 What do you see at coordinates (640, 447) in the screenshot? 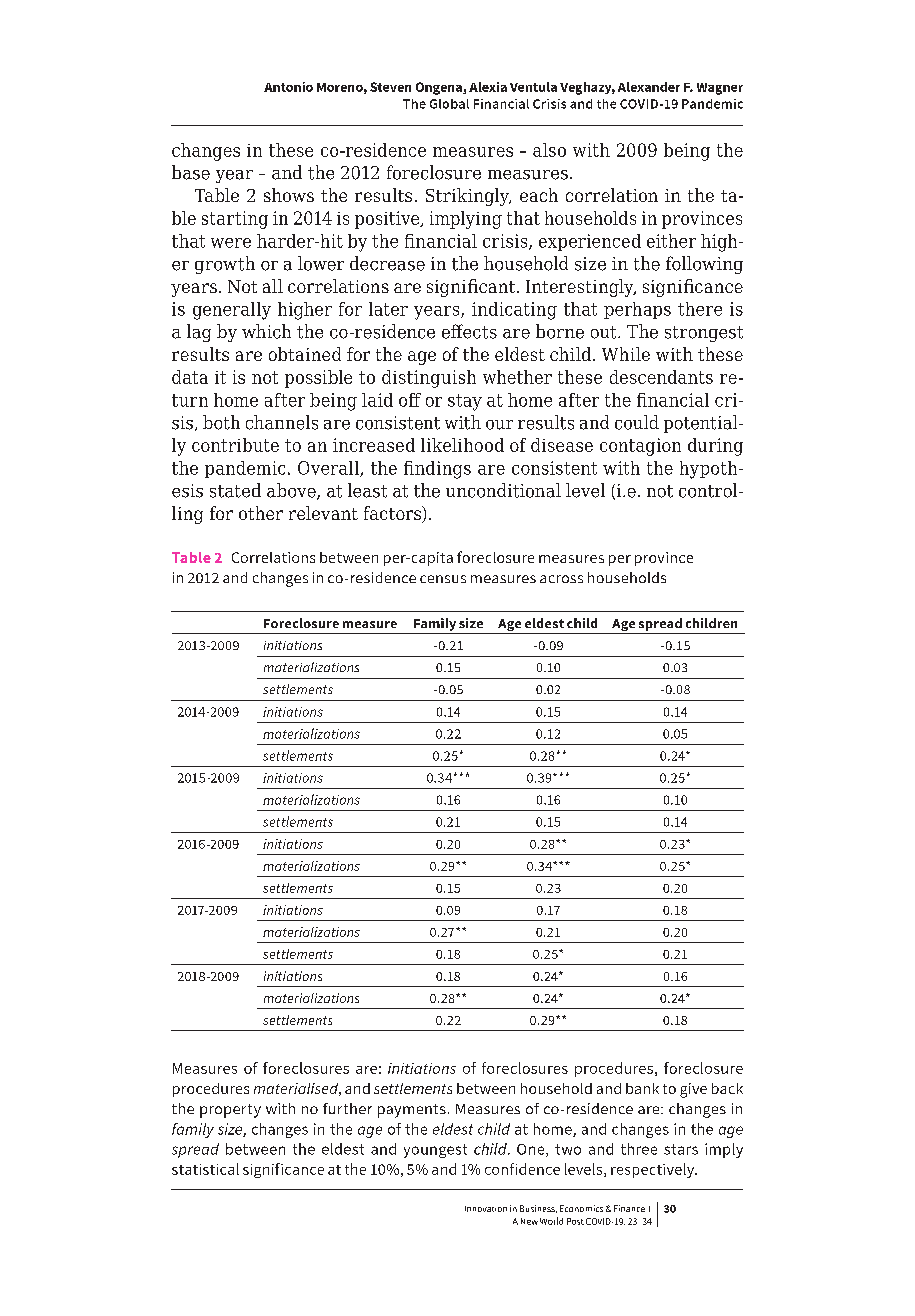
I see `contagion` at bounding box center [640, 447].
